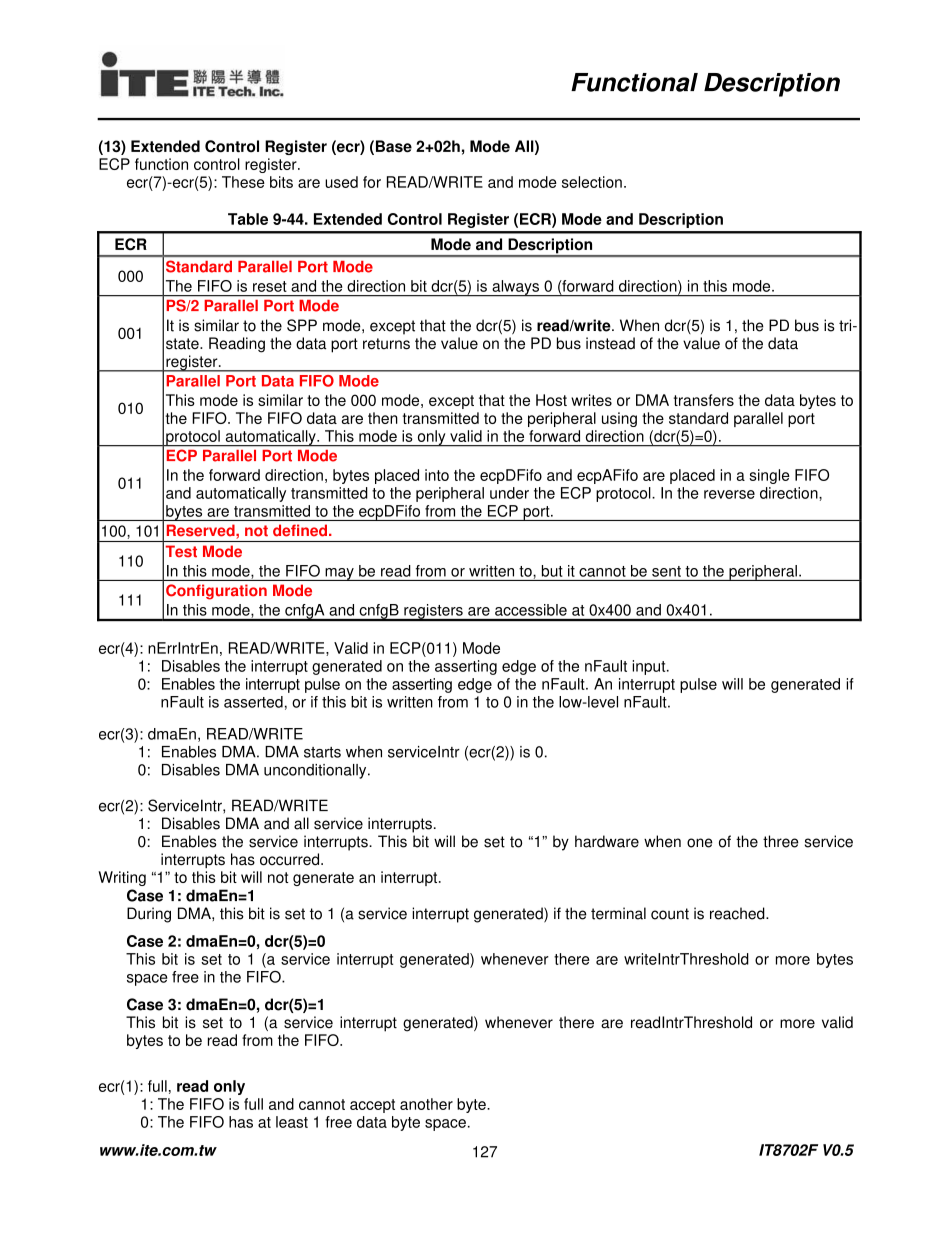 This document has width=952, height=1233. What do you see at coordinates (650, 667) in the document?
I see `input` at bounding box center [650, 667].
